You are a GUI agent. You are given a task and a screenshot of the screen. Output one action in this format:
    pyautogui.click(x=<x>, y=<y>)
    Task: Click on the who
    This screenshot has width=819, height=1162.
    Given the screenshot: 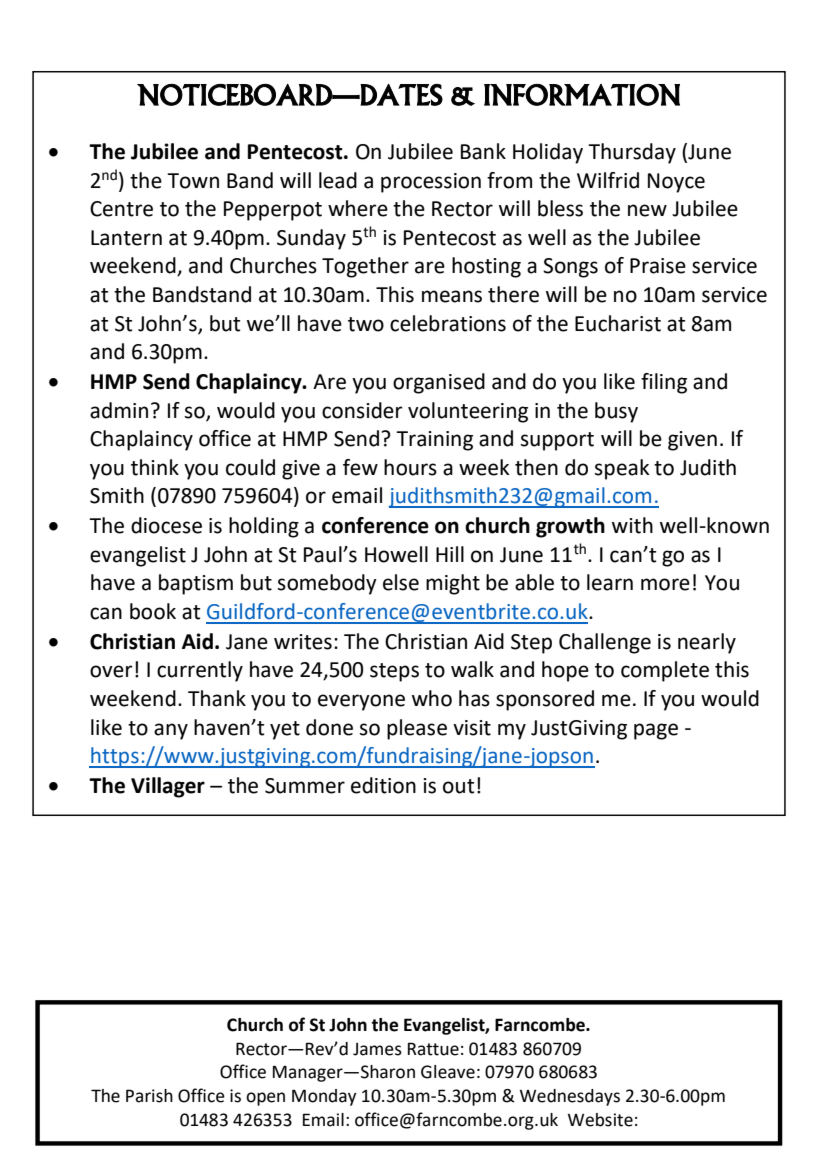 What is the action you would take?
    pyautogui.click(x=432, y=698)
